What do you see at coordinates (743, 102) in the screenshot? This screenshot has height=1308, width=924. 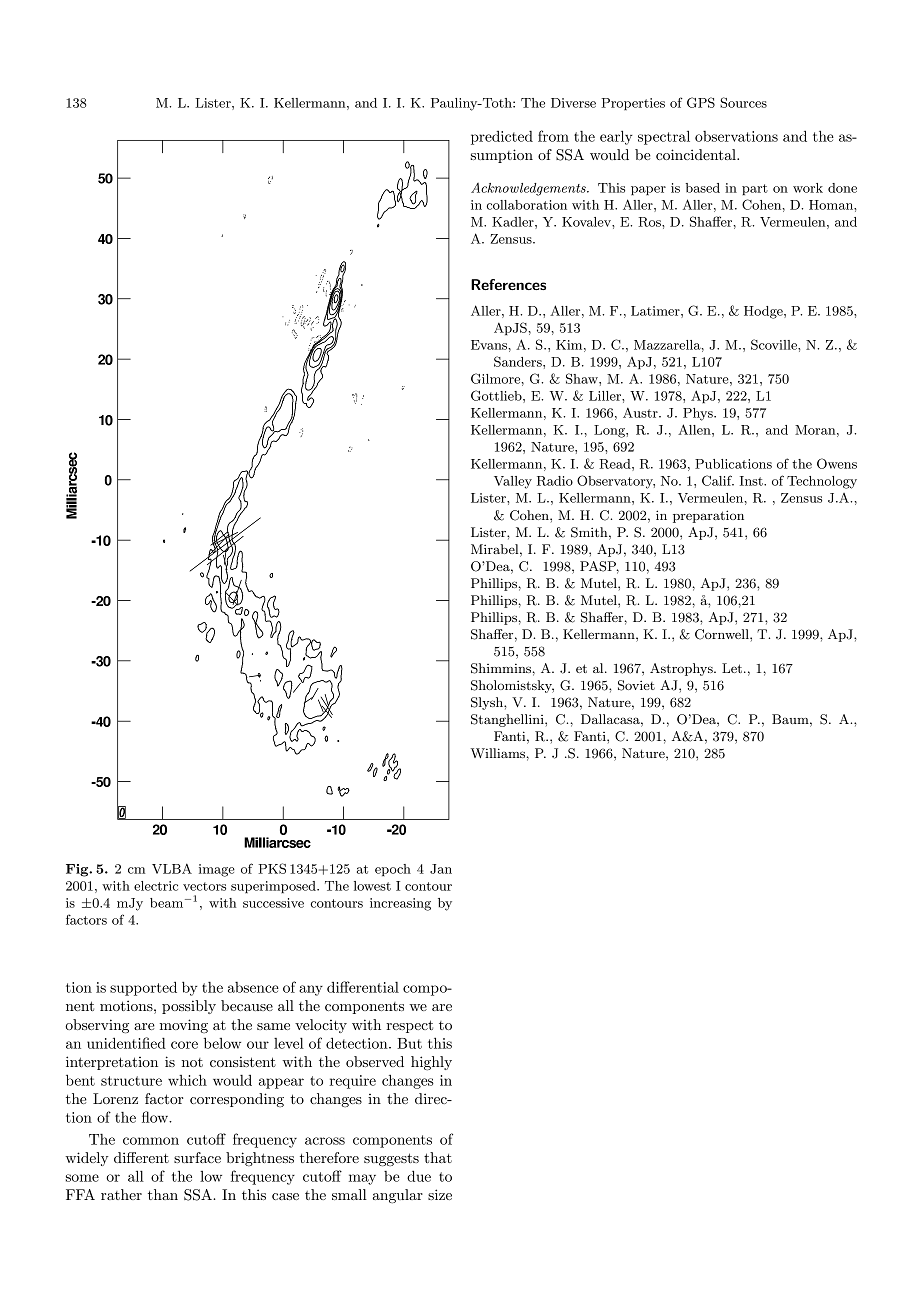 I see `Sources` at bounding box center [743, 102].
